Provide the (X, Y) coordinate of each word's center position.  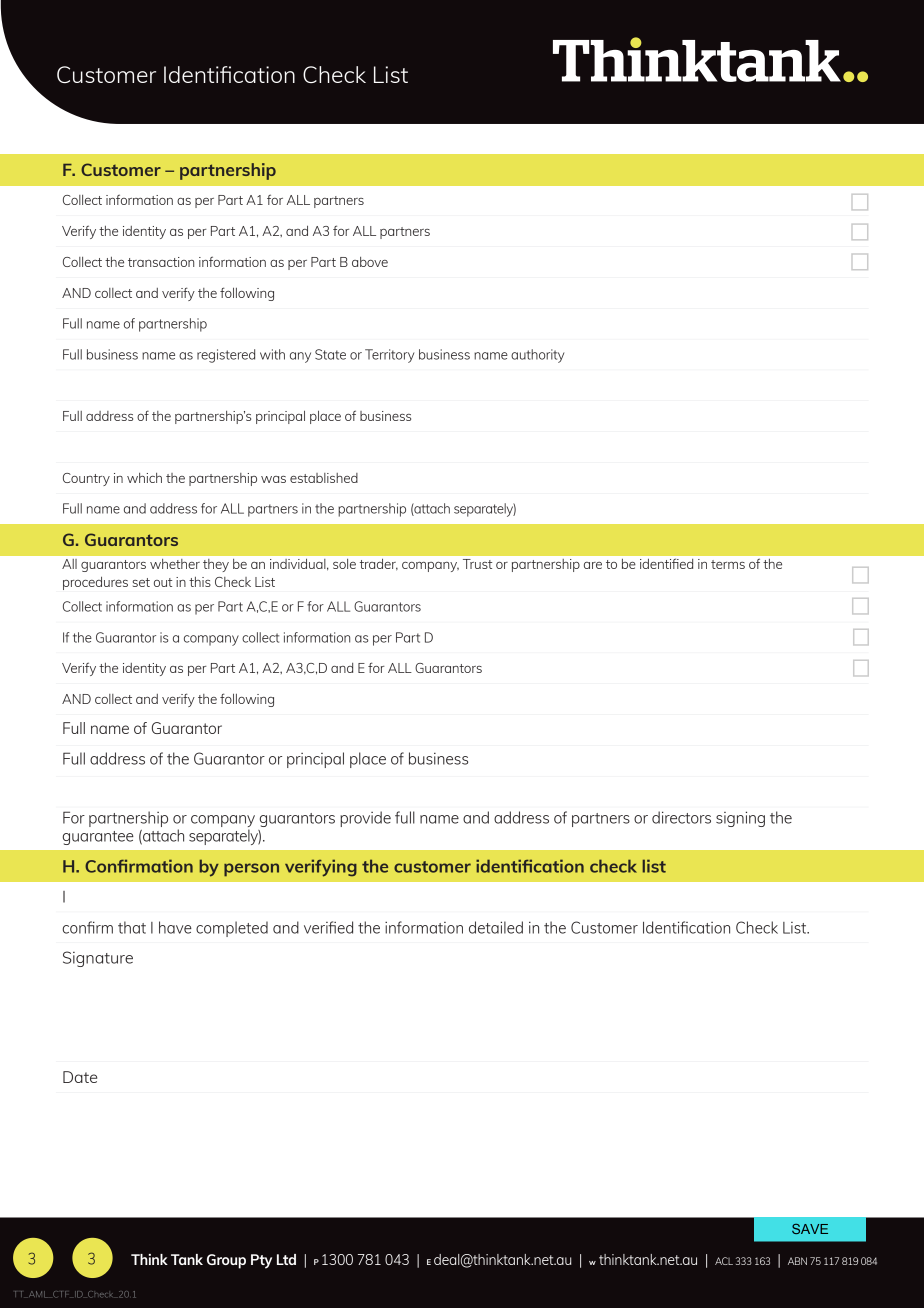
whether (175, 564)
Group (226, 1261)
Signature (98, 959)
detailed (496, 927)
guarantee (98, 838)
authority (537, 356)
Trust (477, 564)
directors (681, 817)
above (370, 262)
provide (365, 819)
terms (728, 564)
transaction (161, 262)
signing (740, 819)
